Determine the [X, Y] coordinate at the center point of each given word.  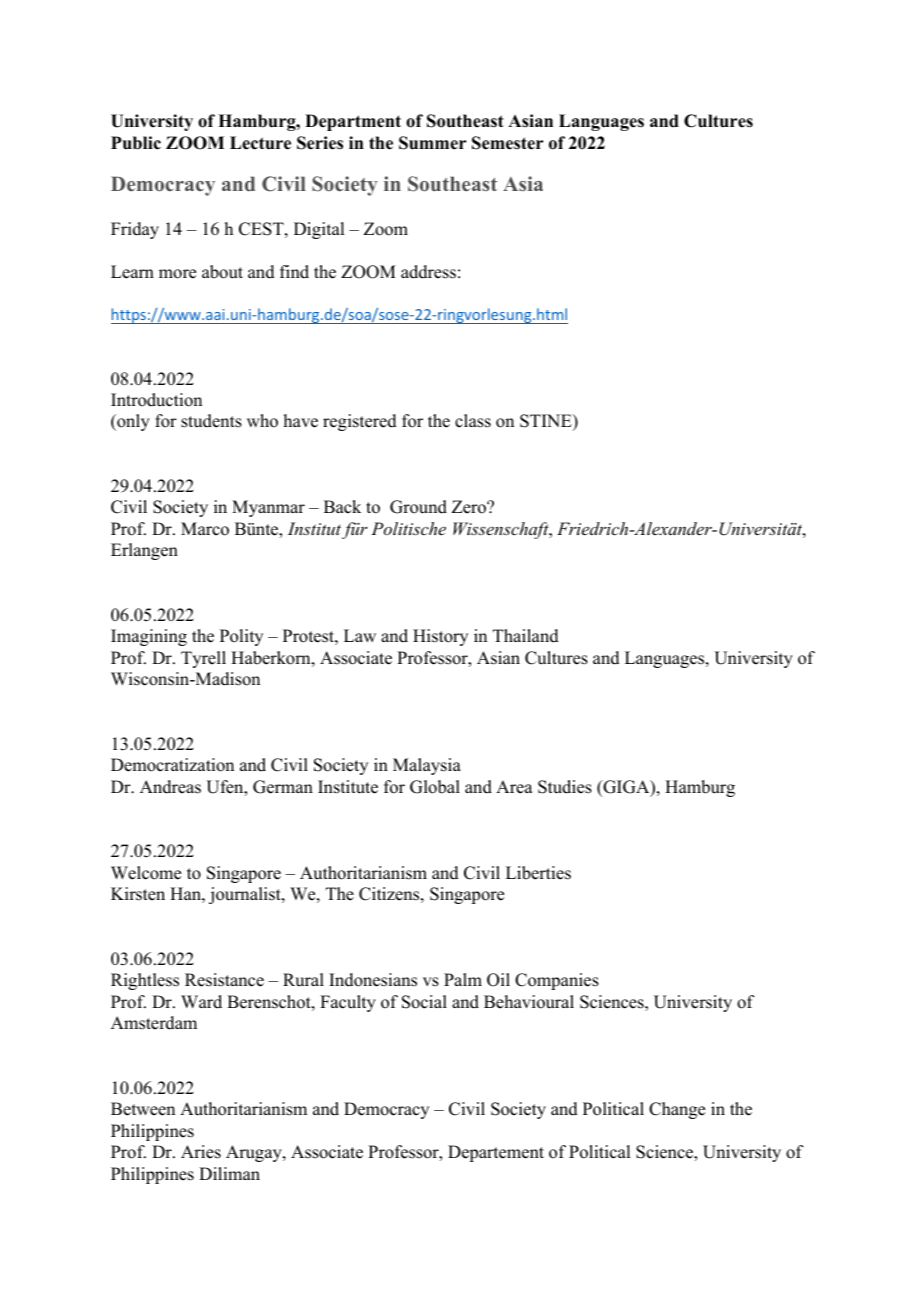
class [473, 421]
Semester [508, 143]
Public [136, 143]
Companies [557, 981]
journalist [246, 895]
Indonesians [373, 980]
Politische [408, 528]
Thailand [526, 636]
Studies [565, 787]
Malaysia [427, 766]
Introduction [156, 400]
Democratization [172, 765]
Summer [433, 143]
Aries [201, 1152]
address [428, 272]
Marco [205, 529]
